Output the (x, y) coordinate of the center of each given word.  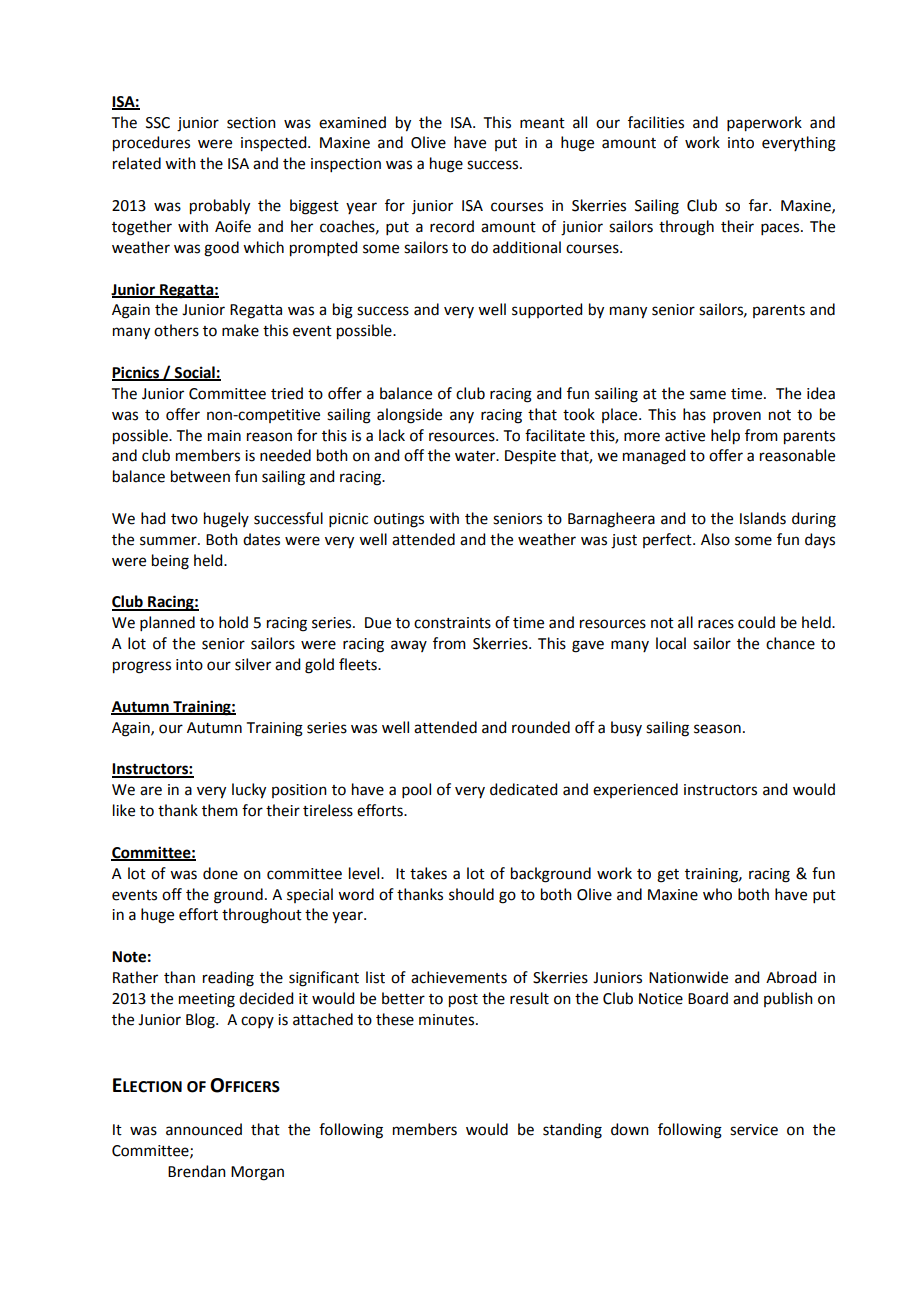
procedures (151, 144)
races (716, 624)
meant (542, 123)
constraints (452, 623)
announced (204, 1129)
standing (572, 1131)
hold (233, 622)
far (759, 205)
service (754, 1130)
